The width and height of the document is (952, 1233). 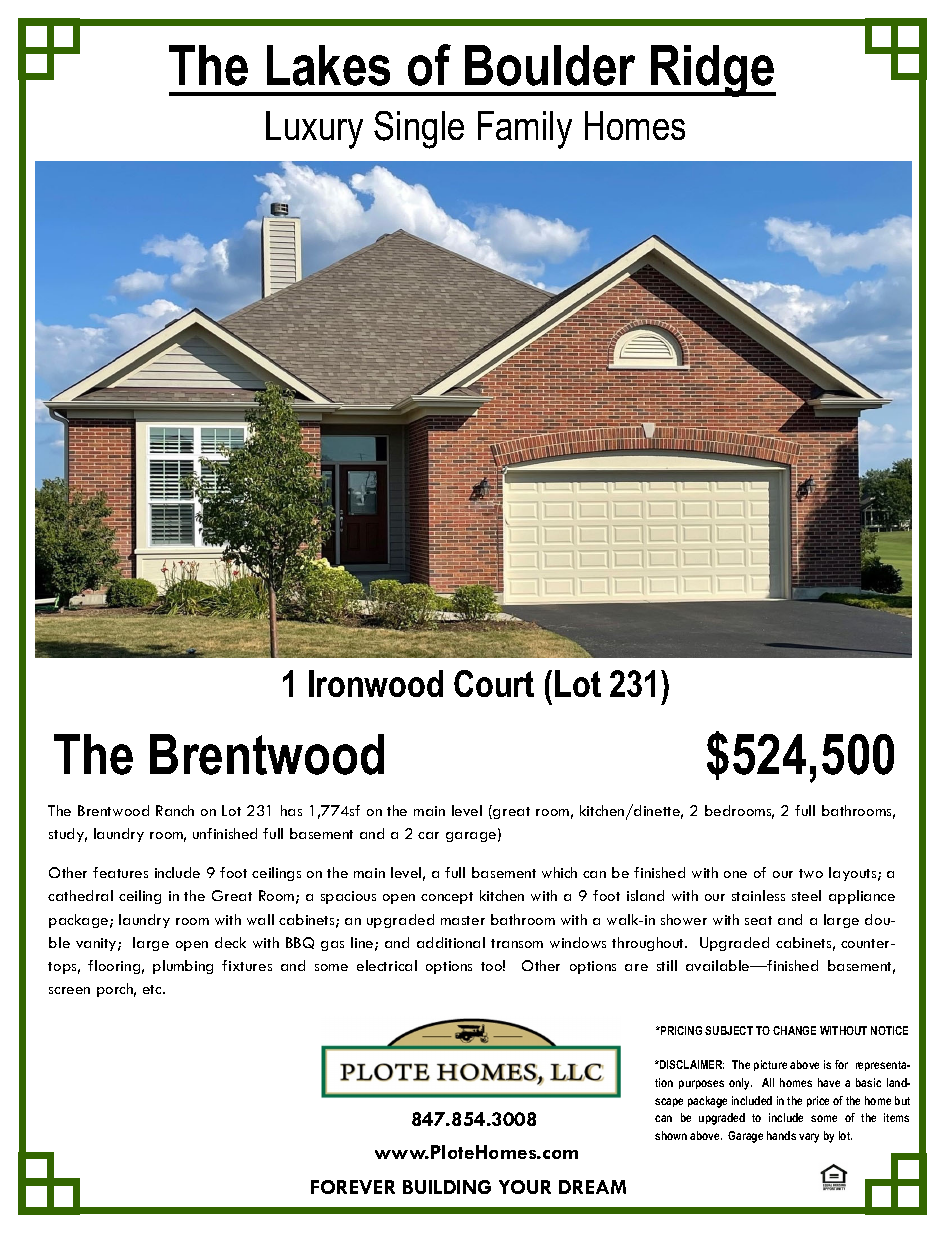 What do you see at coordinates (806, 895) in the document?
I see `steel` at bounding box center [806, 895].
